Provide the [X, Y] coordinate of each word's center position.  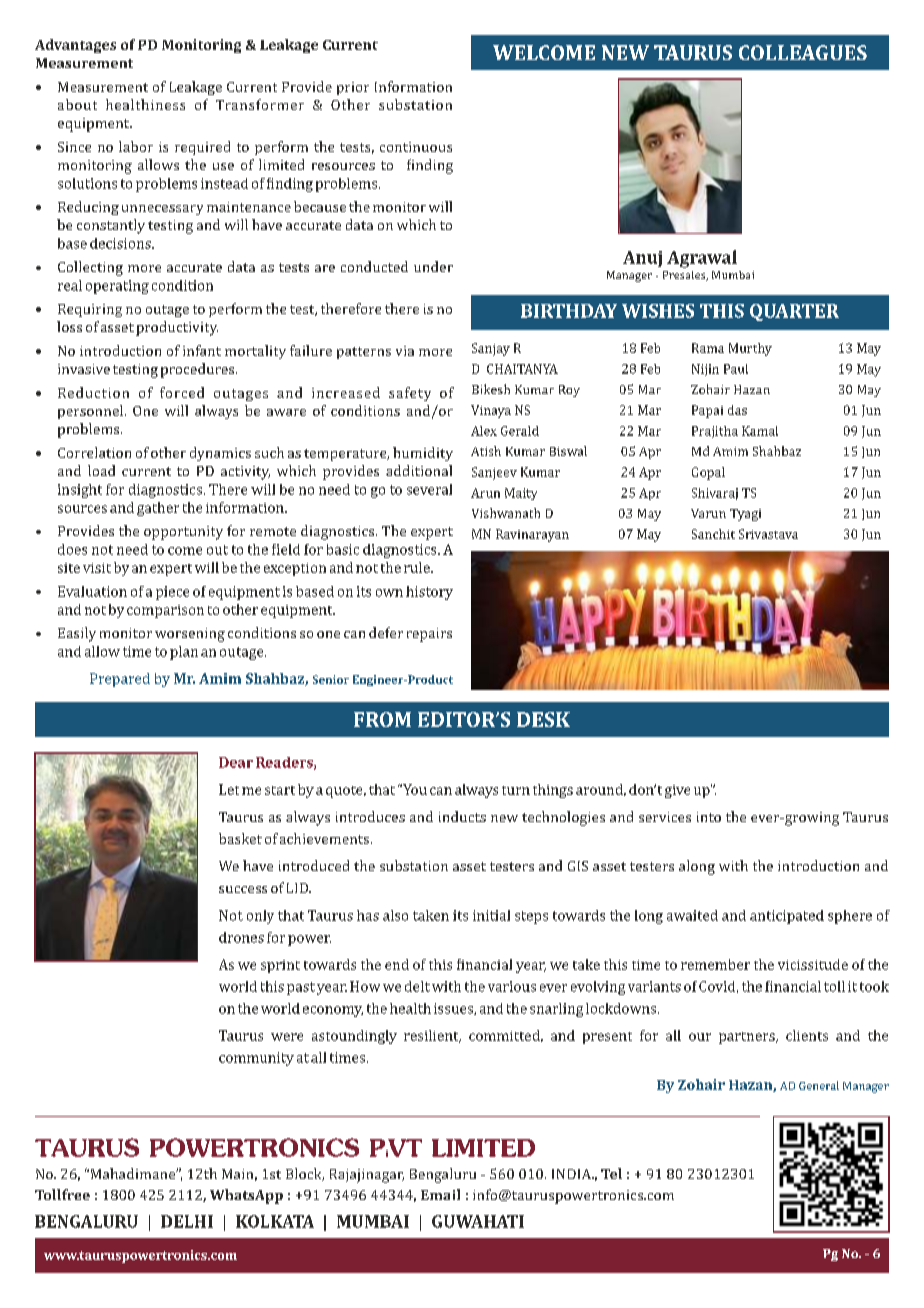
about [77, 104]
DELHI [187, 1221]
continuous [416, 147]
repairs [429, 635]
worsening [190, 635]
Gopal [708, 473]
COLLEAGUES [803, 52]
